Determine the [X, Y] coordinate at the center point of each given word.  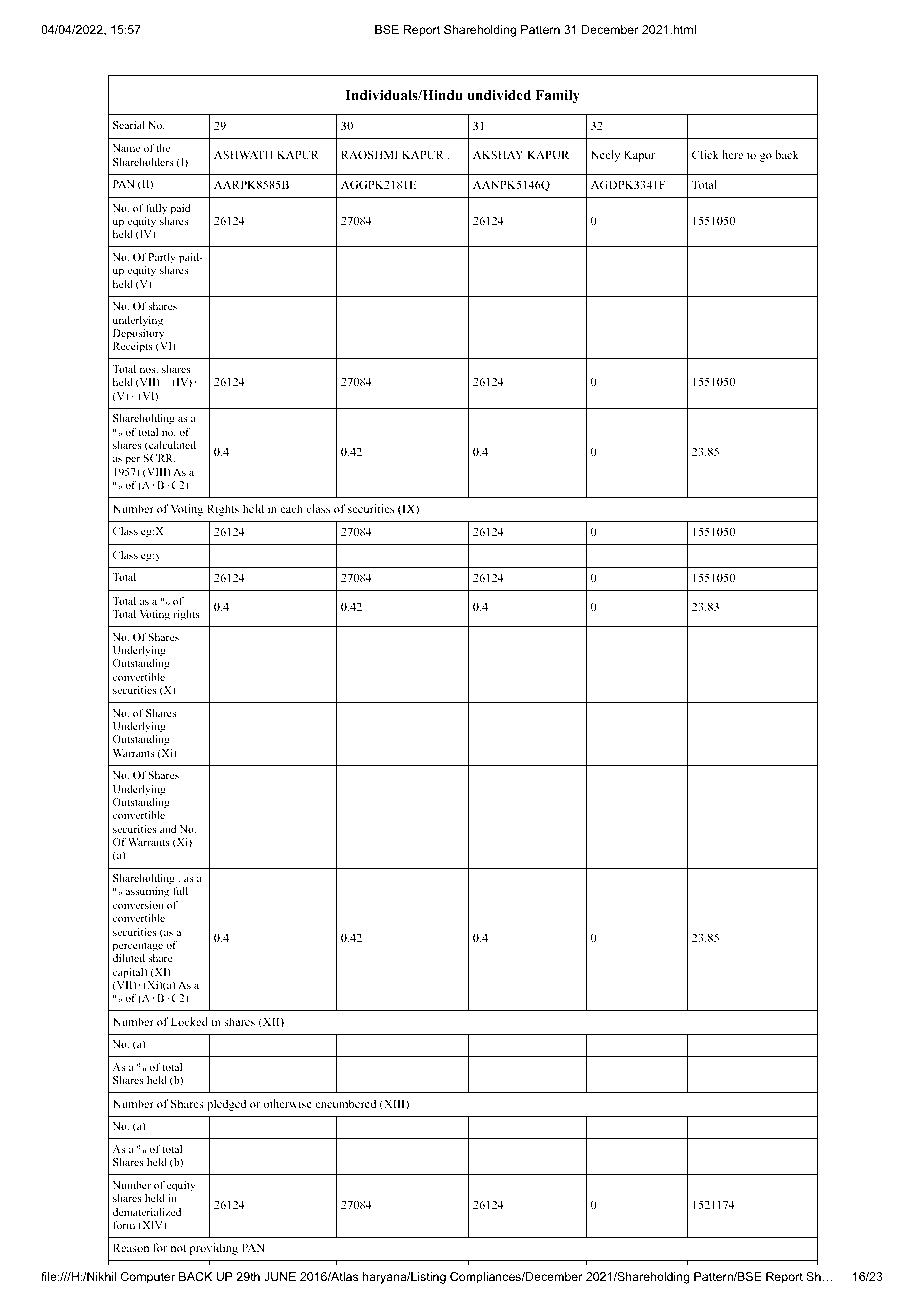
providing [214, 1249]
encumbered [345, 1103]
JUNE [280, 1276]
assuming [147, 892]
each [291, 508]
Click [705, 154]
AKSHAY [498, 154]
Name [126, 148]
